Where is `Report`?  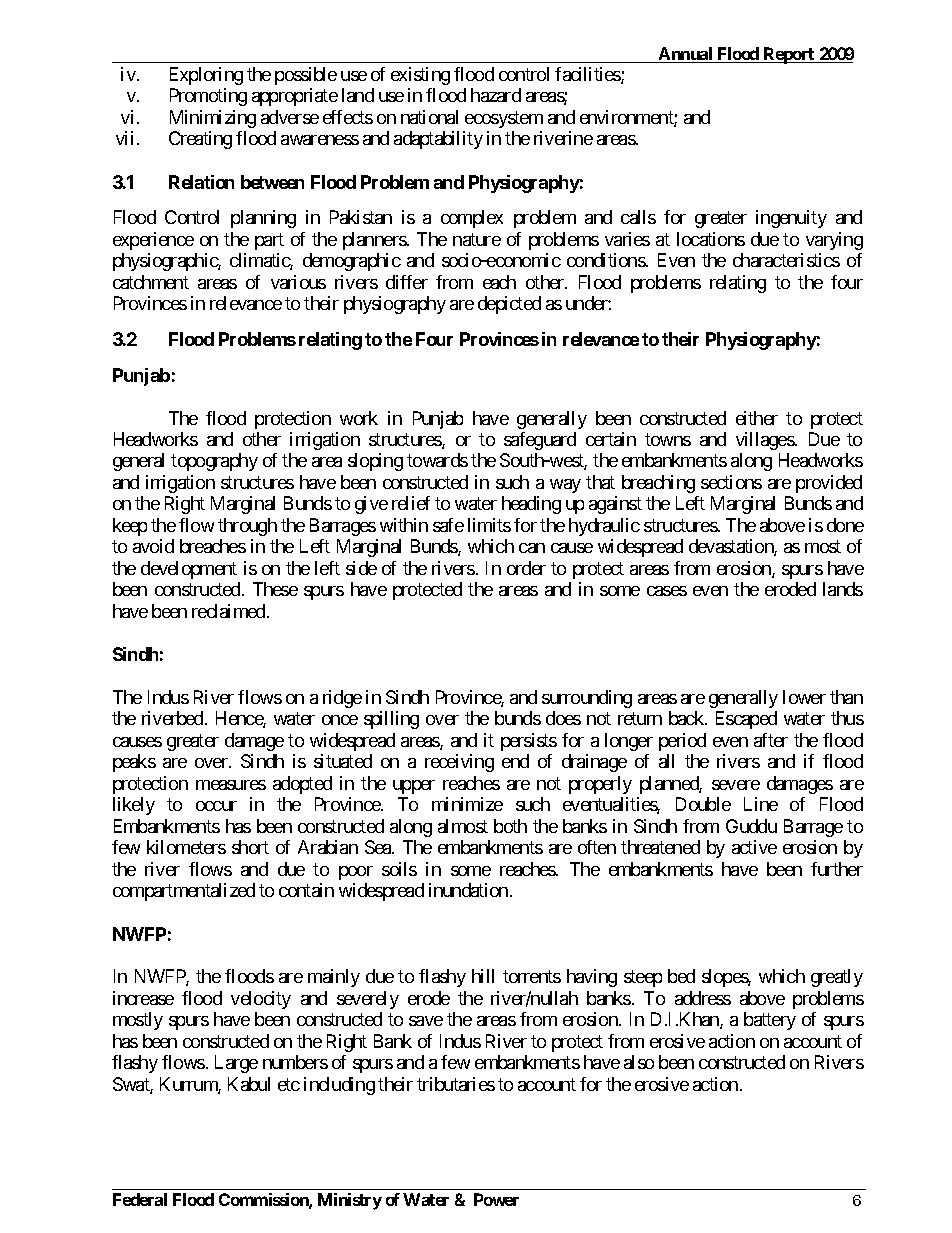 Report is located at coordinates (789, 55).
